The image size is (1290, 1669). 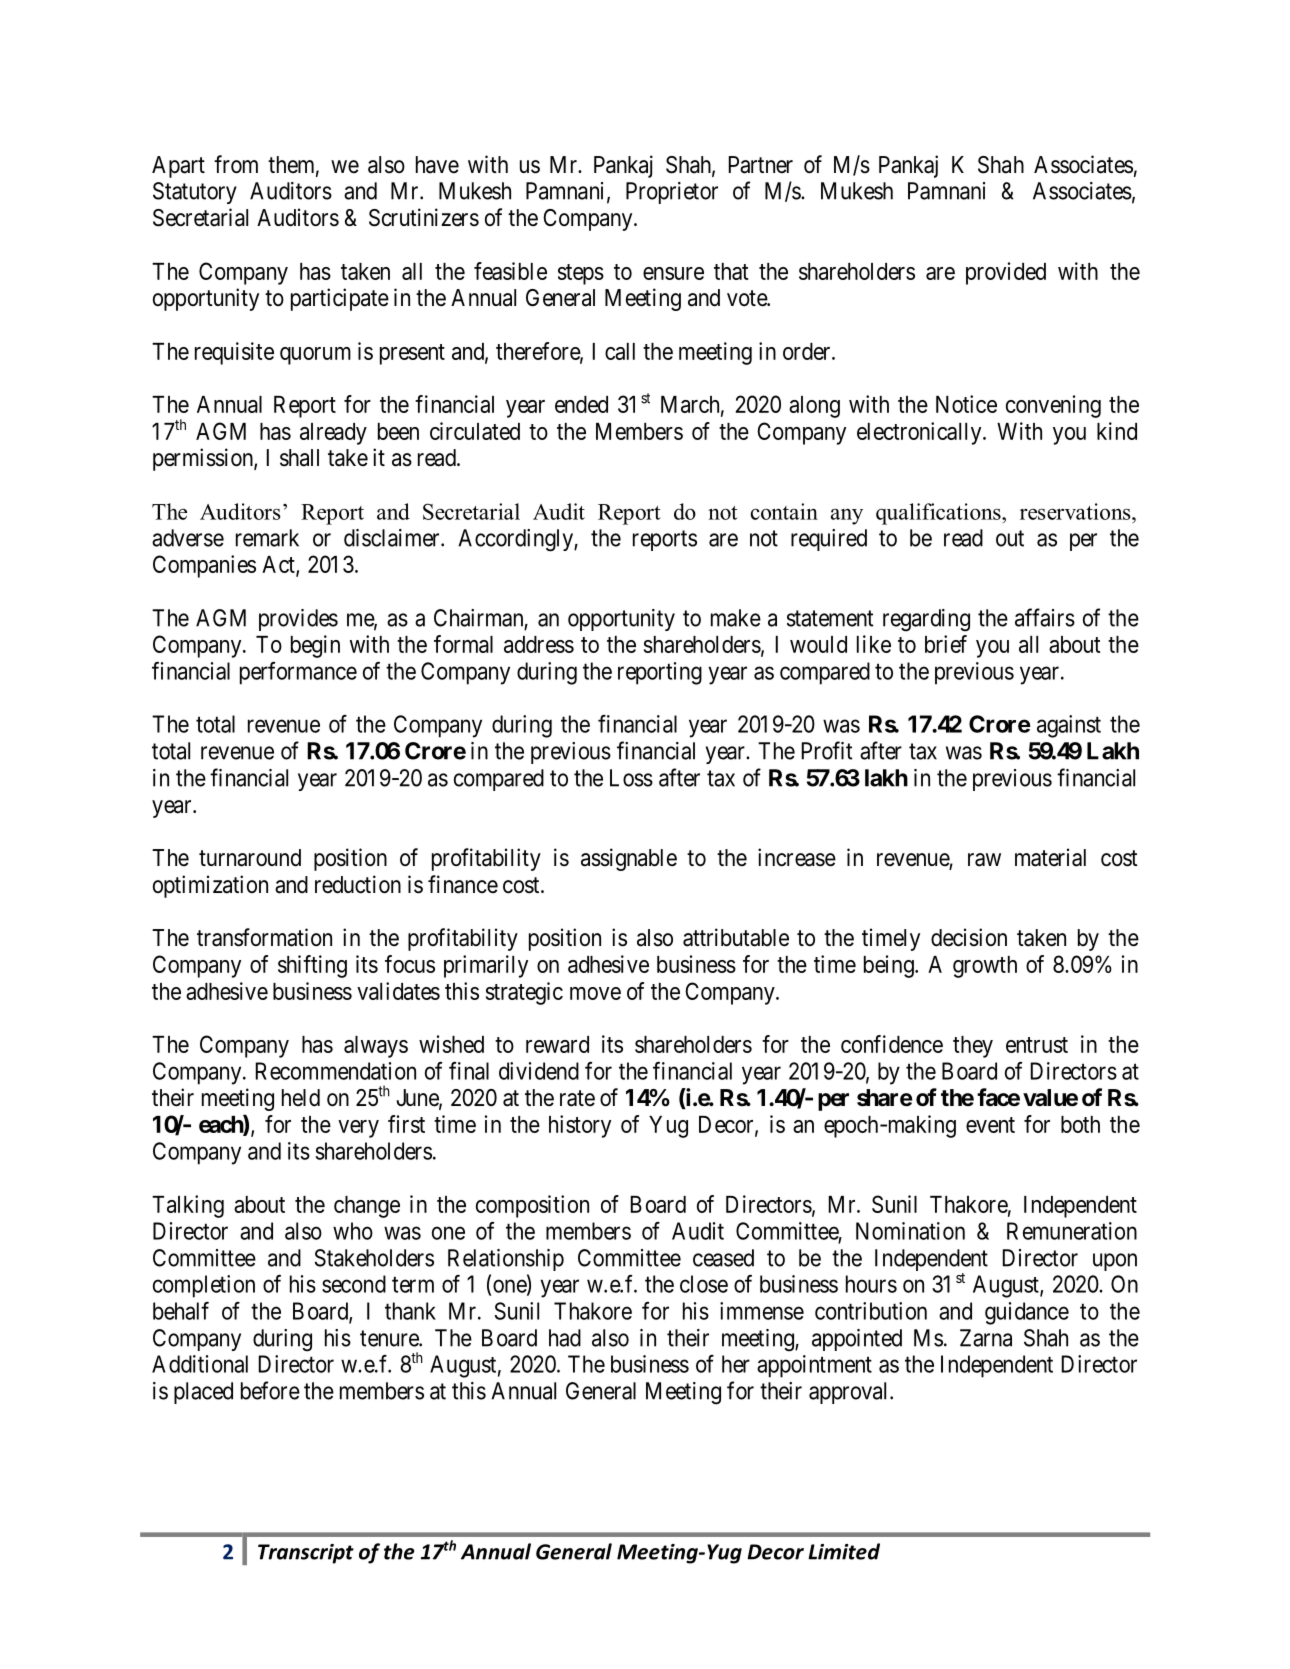 What do you see at coordinates (672, 193) in the image?
I see `Proprietor` at bounding box center [672, 193].
